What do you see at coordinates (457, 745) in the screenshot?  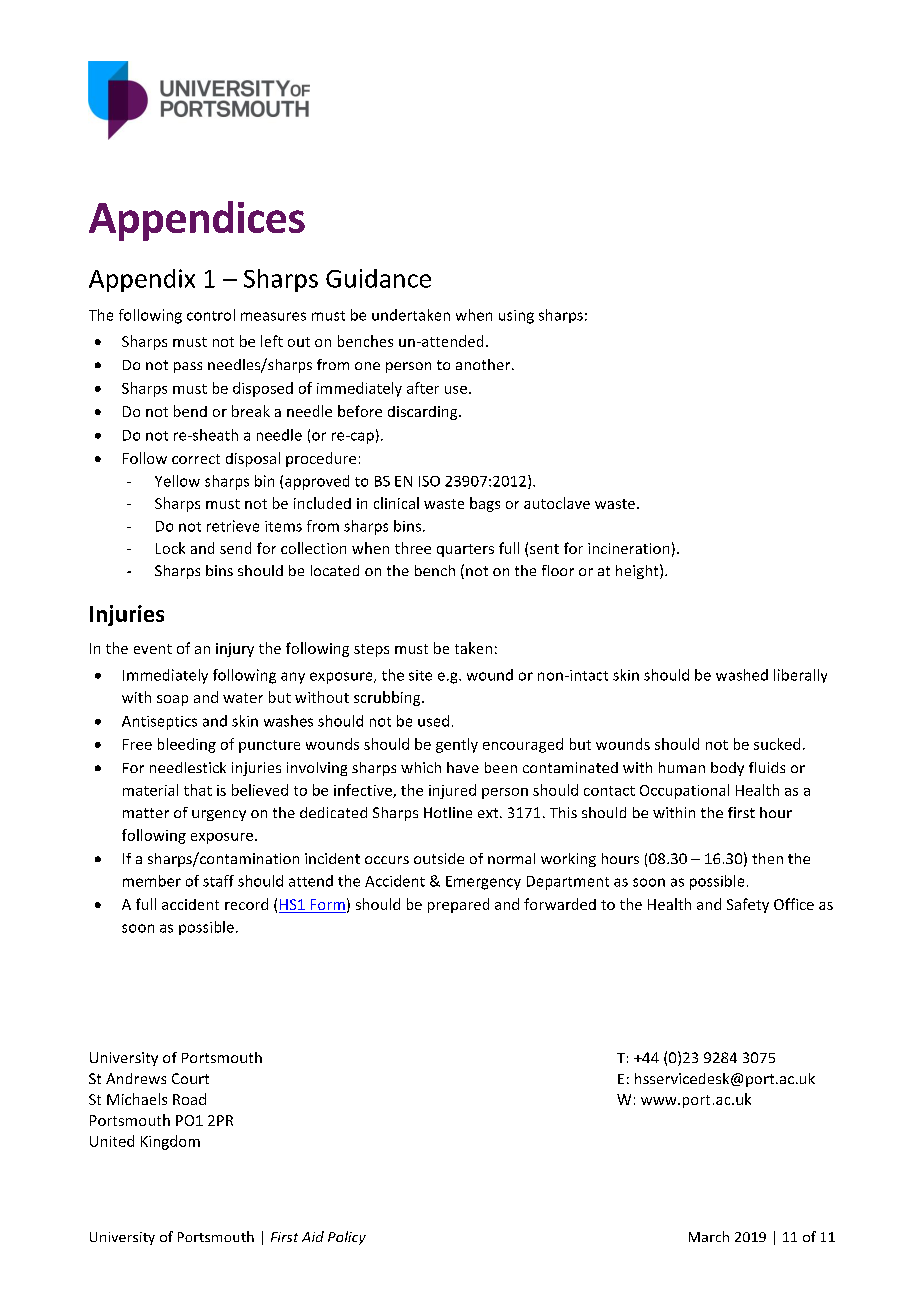 I see `gently` at bounding box center [457, 745].
